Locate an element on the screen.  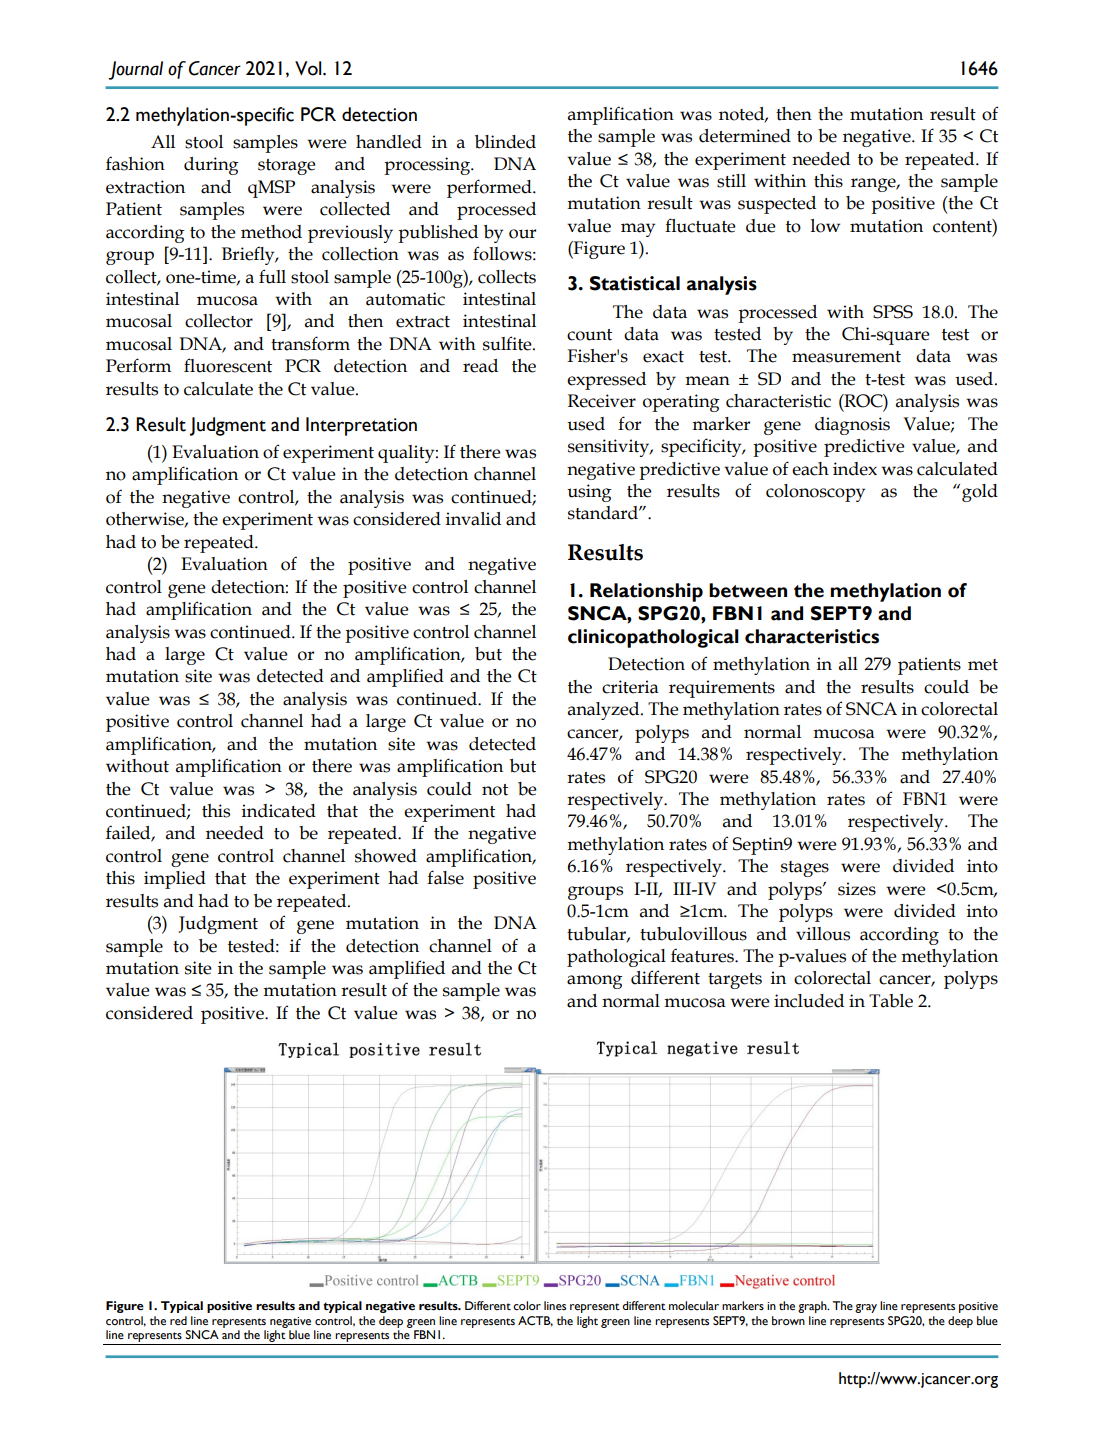
determined is located at coordinates (745, 136).
